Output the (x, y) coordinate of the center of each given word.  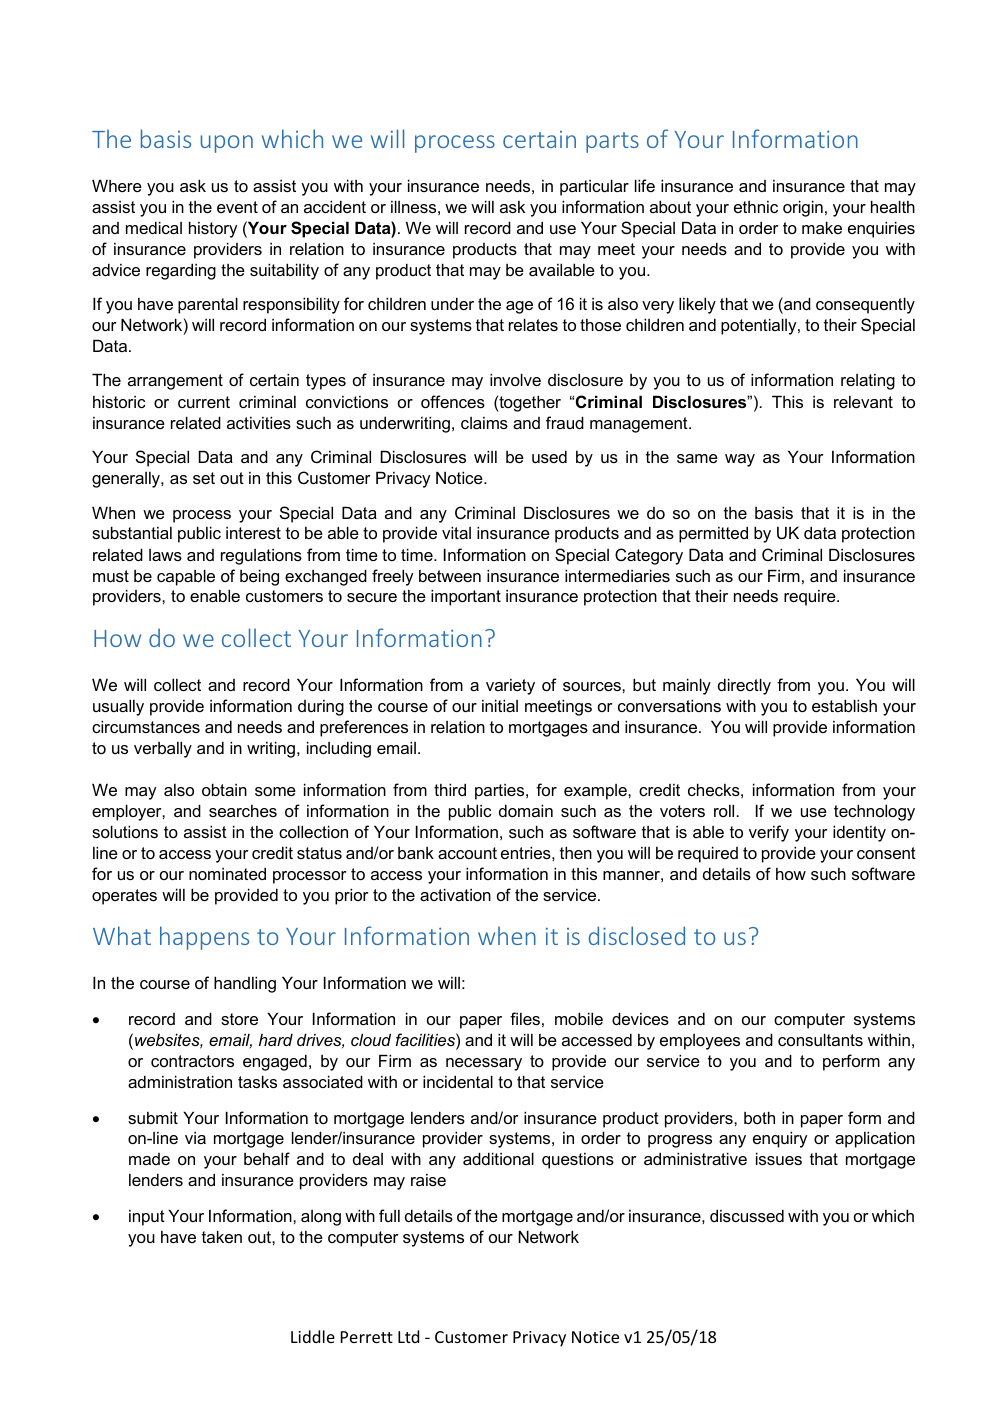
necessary (484, 1064)
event (237, 207)
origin (803, 208)
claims (484, 423)
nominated (227, 873)
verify (769, 833)
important (466, 597)
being (259, 577)
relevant (863, 402)
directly (744, 686)
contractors (192, 1061)
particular (594, 187)
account (467, 853)
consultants (820, 1039)
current (204, 402)
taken (222, 1236)
